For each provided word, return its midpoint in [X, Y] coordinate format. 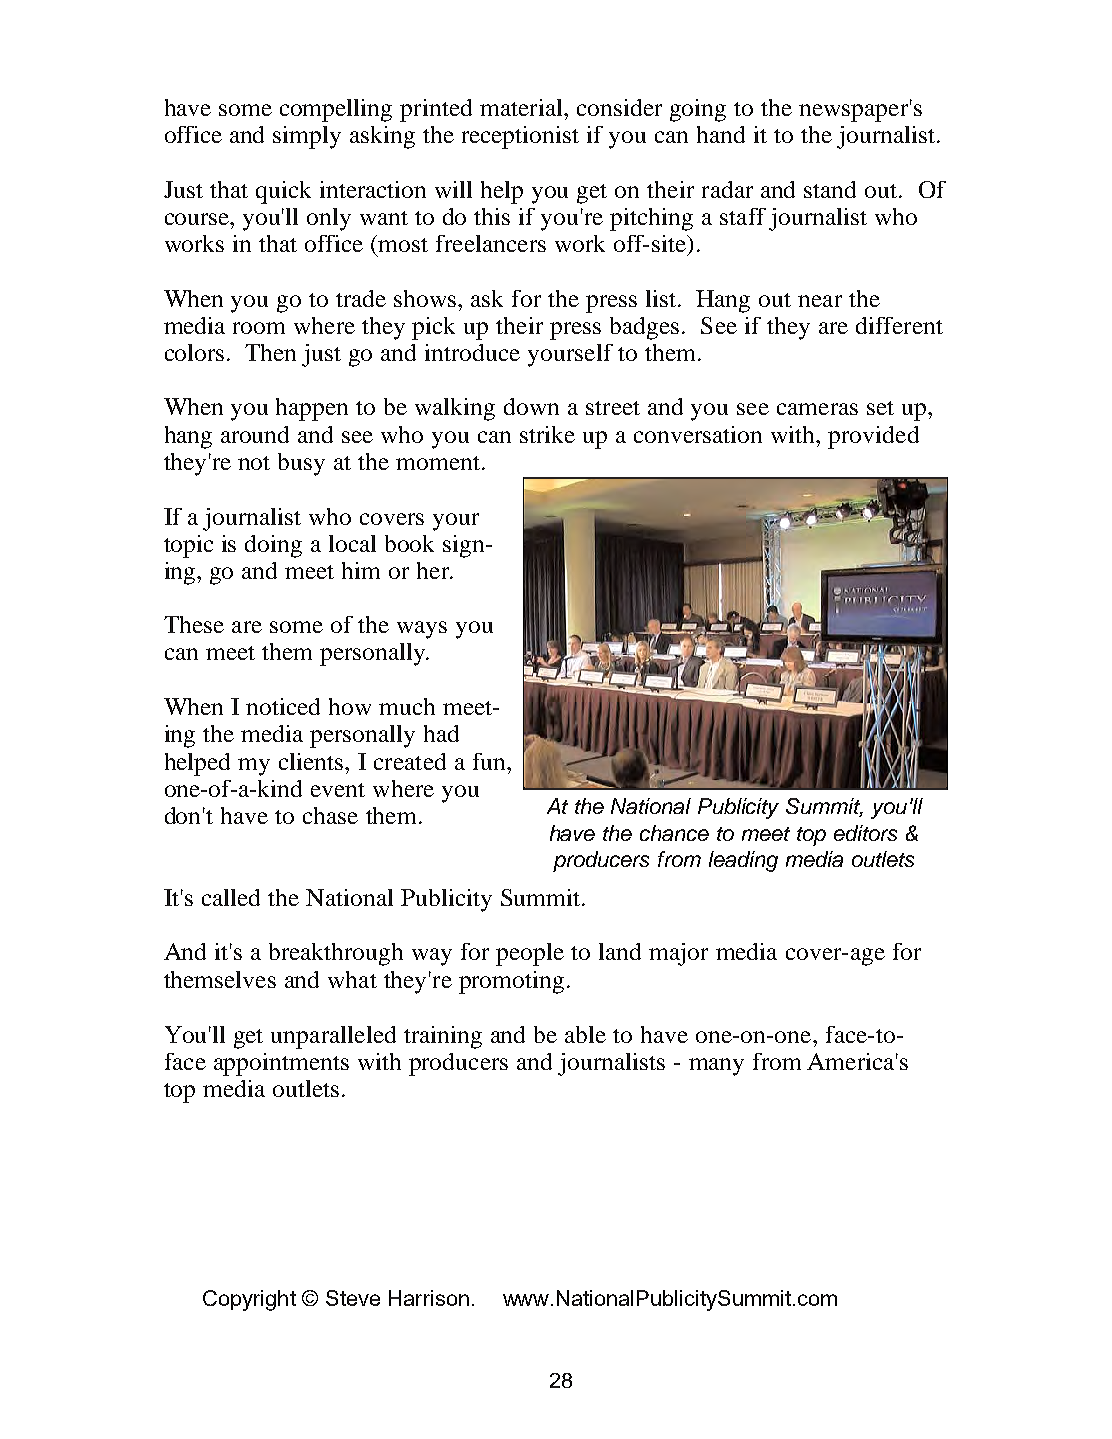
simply [307, 137]
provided [873, 437]
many [716, 1067]
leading [743, 861]
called [231, 897]
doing [273, 546]
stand [830, 189]
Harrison [429, 1298]
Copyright [249, 1300]
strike [547, 434]
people [530, 954]
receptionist [520, 137]
